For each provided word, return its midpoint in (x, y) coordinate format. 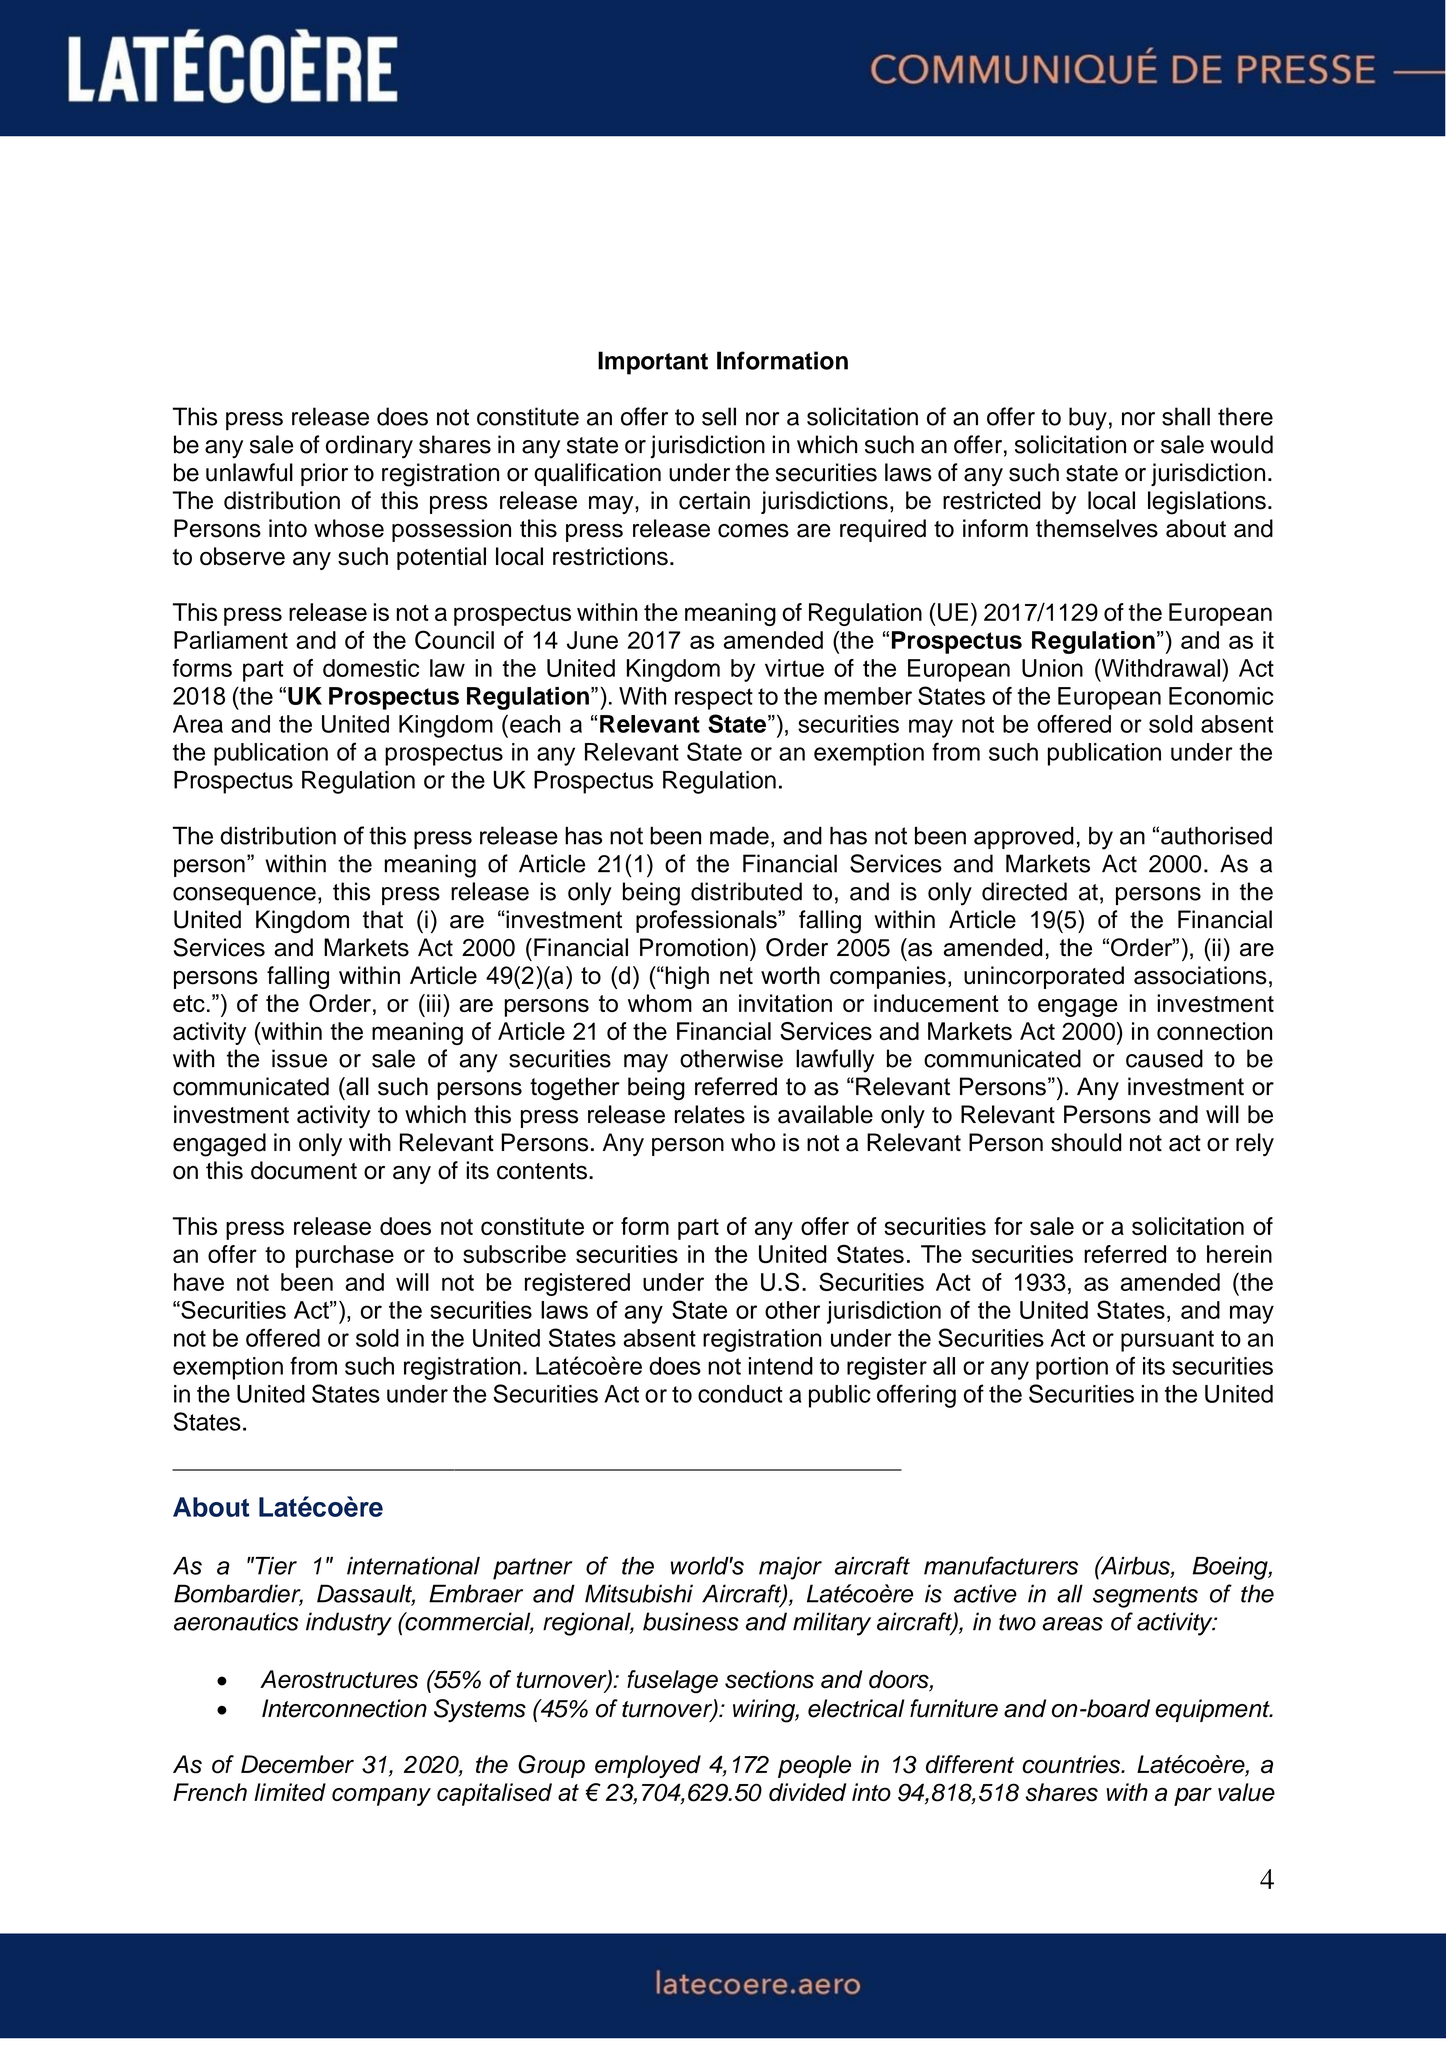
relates (710, 1114)
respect (714, 699)
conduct (740, 1394)
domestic (371, 668)
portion (1072, 1368)
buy (1088, 419)
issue (299, 1058)
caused (1164, 1058)
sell (719, 416)
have (199, 1282)
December (297, 1764)
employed (648, 1766)
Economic (1221, 696)
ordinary (369, 447)
